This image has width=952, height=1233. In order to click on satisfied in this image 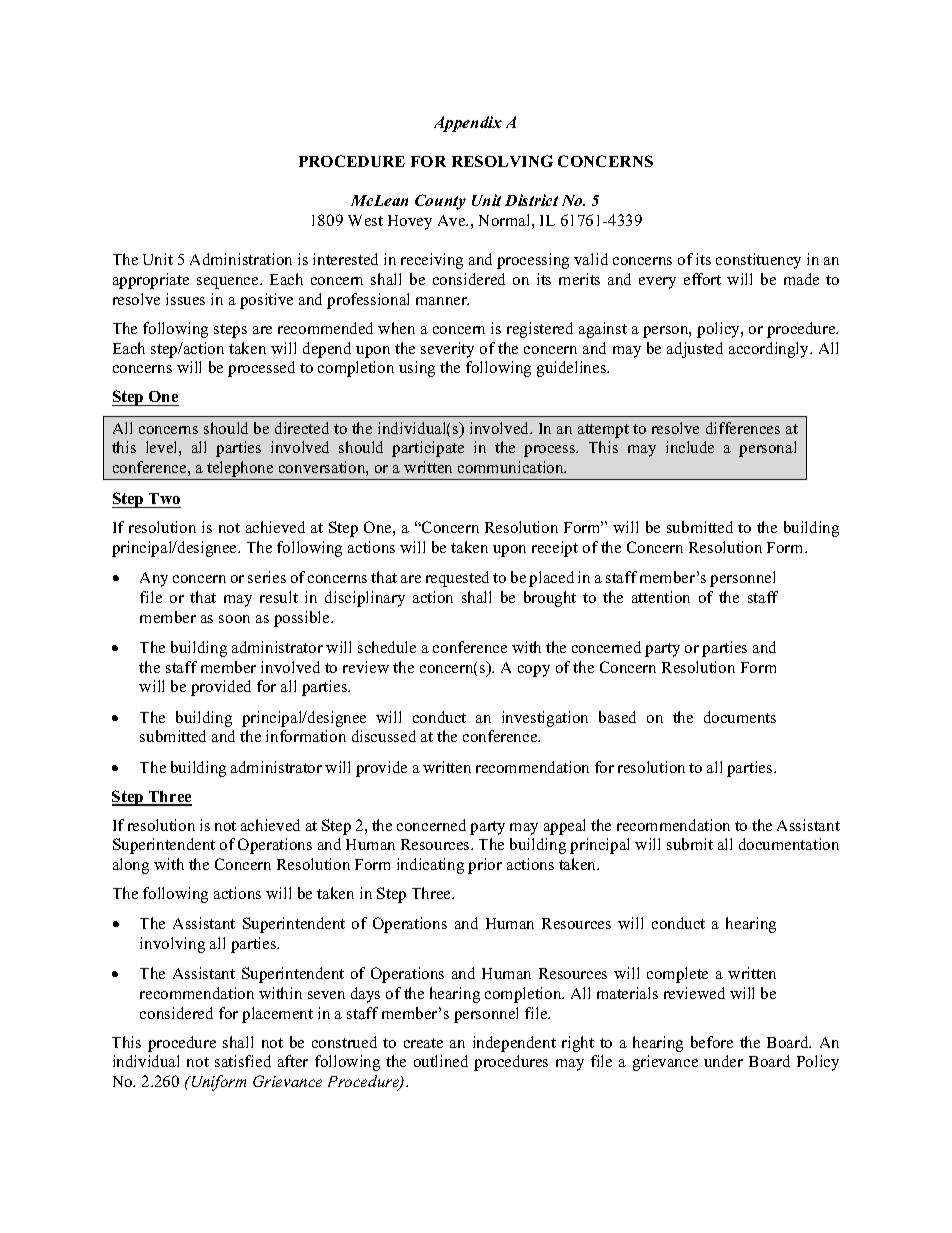, I will do `click(243, 1061)`.
